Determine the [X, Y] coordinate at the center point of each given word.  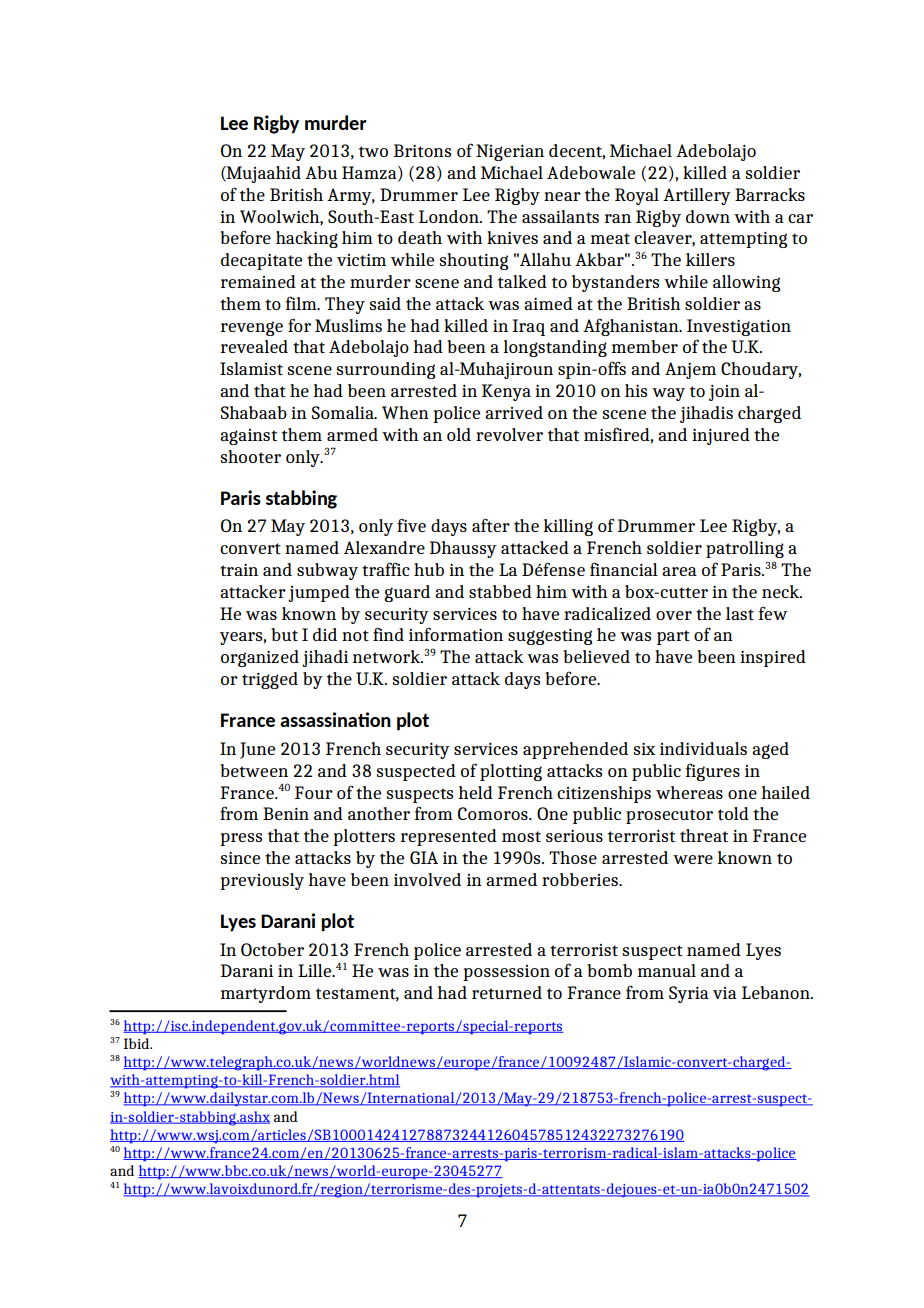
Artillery [697, 196]
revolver [509, 434]
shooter [251, 456]
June [257, 750]
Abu [321, 172]
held [475, 792]
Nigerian [510, 152]
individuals [703, 748]
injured [721, 436]
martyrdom [266, 994]
